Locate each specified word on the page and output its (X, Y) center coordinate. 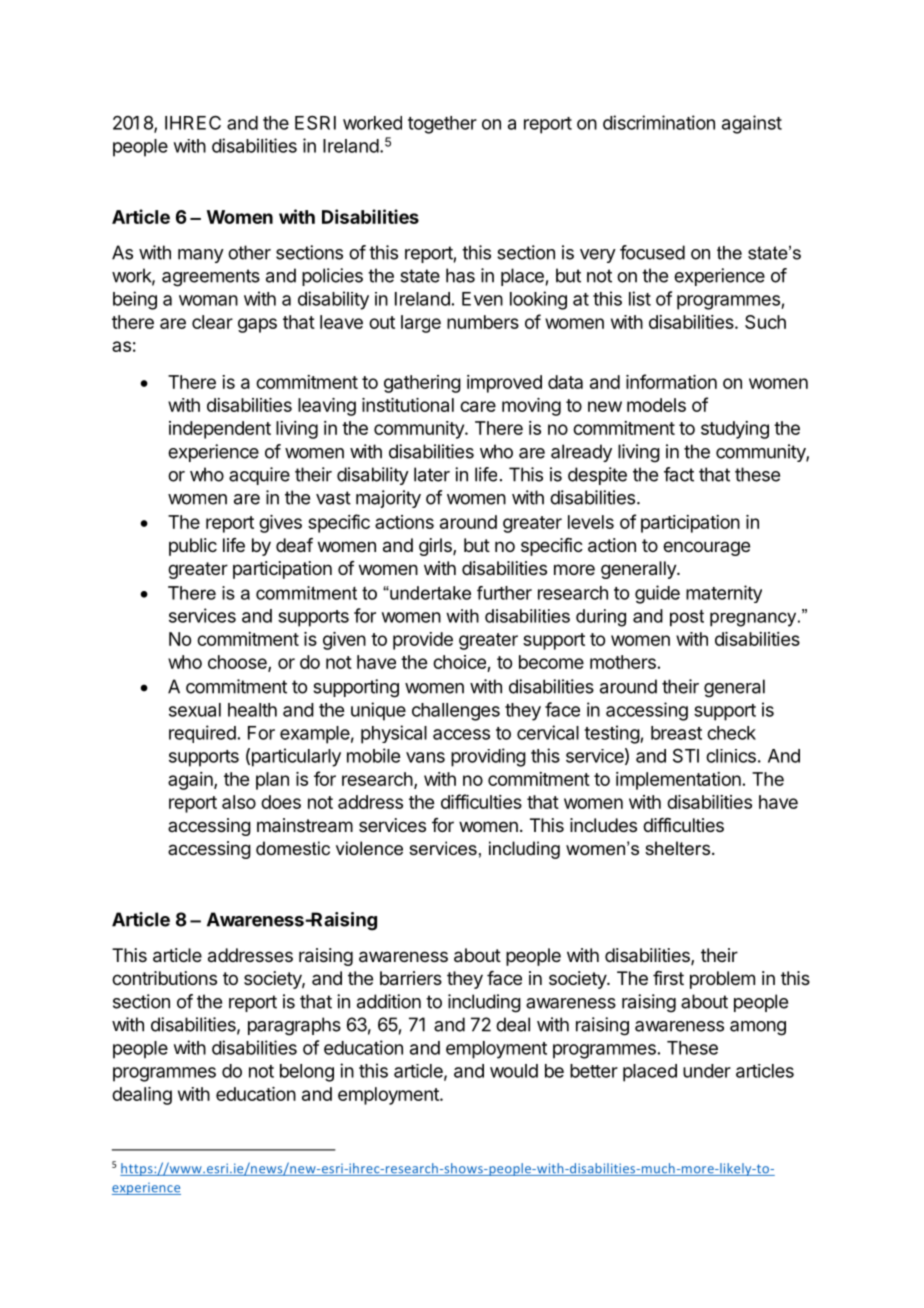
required (202, 734)
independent (220, 430)
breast (676, 733)
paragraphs (294, 1026)
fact (679, 474)
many (201, 256)
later (432, 474)
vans (425, 757)
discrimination (659, 122)
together (442, 125)
